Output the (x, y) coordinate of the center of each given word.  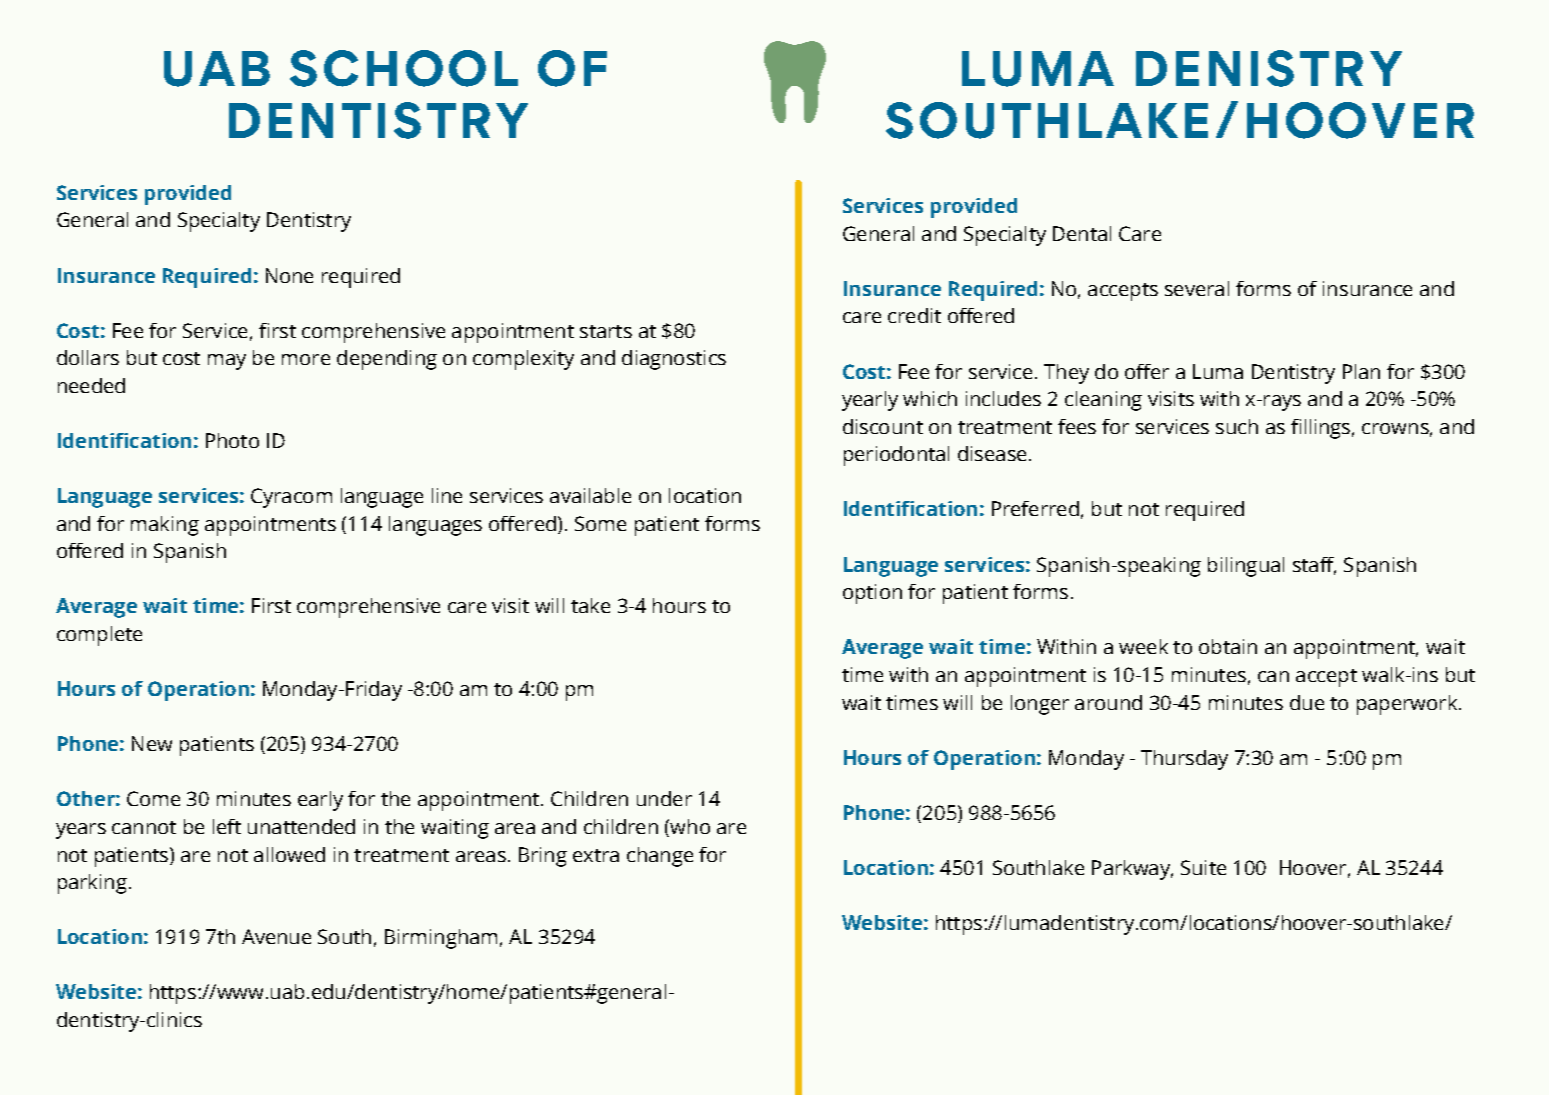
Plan (1361, 371)
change (660, 857)
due (1307, 702)
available (590, 495)
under (664, 798)
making (165, 526)
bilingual (1246, 567)
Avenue (276, 936)
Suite (1203, 867)
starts (606, 331)
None (289, 275)
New (152, 743)
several (1197, 288)
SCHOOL (404, 68)
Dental (1082, 233)
